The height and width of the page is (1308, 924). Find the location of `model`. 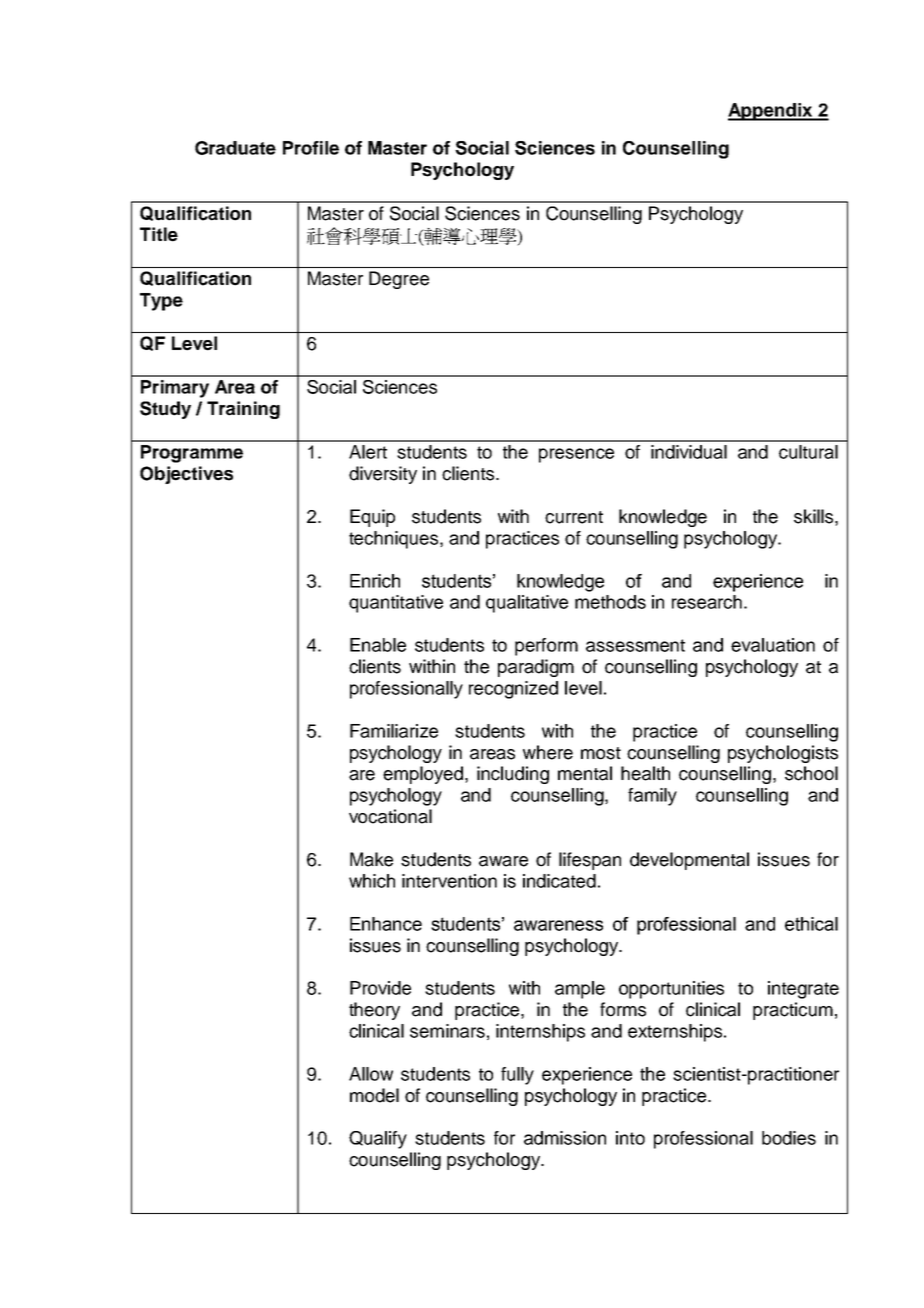

model is located at coordinates (374, 1095).
